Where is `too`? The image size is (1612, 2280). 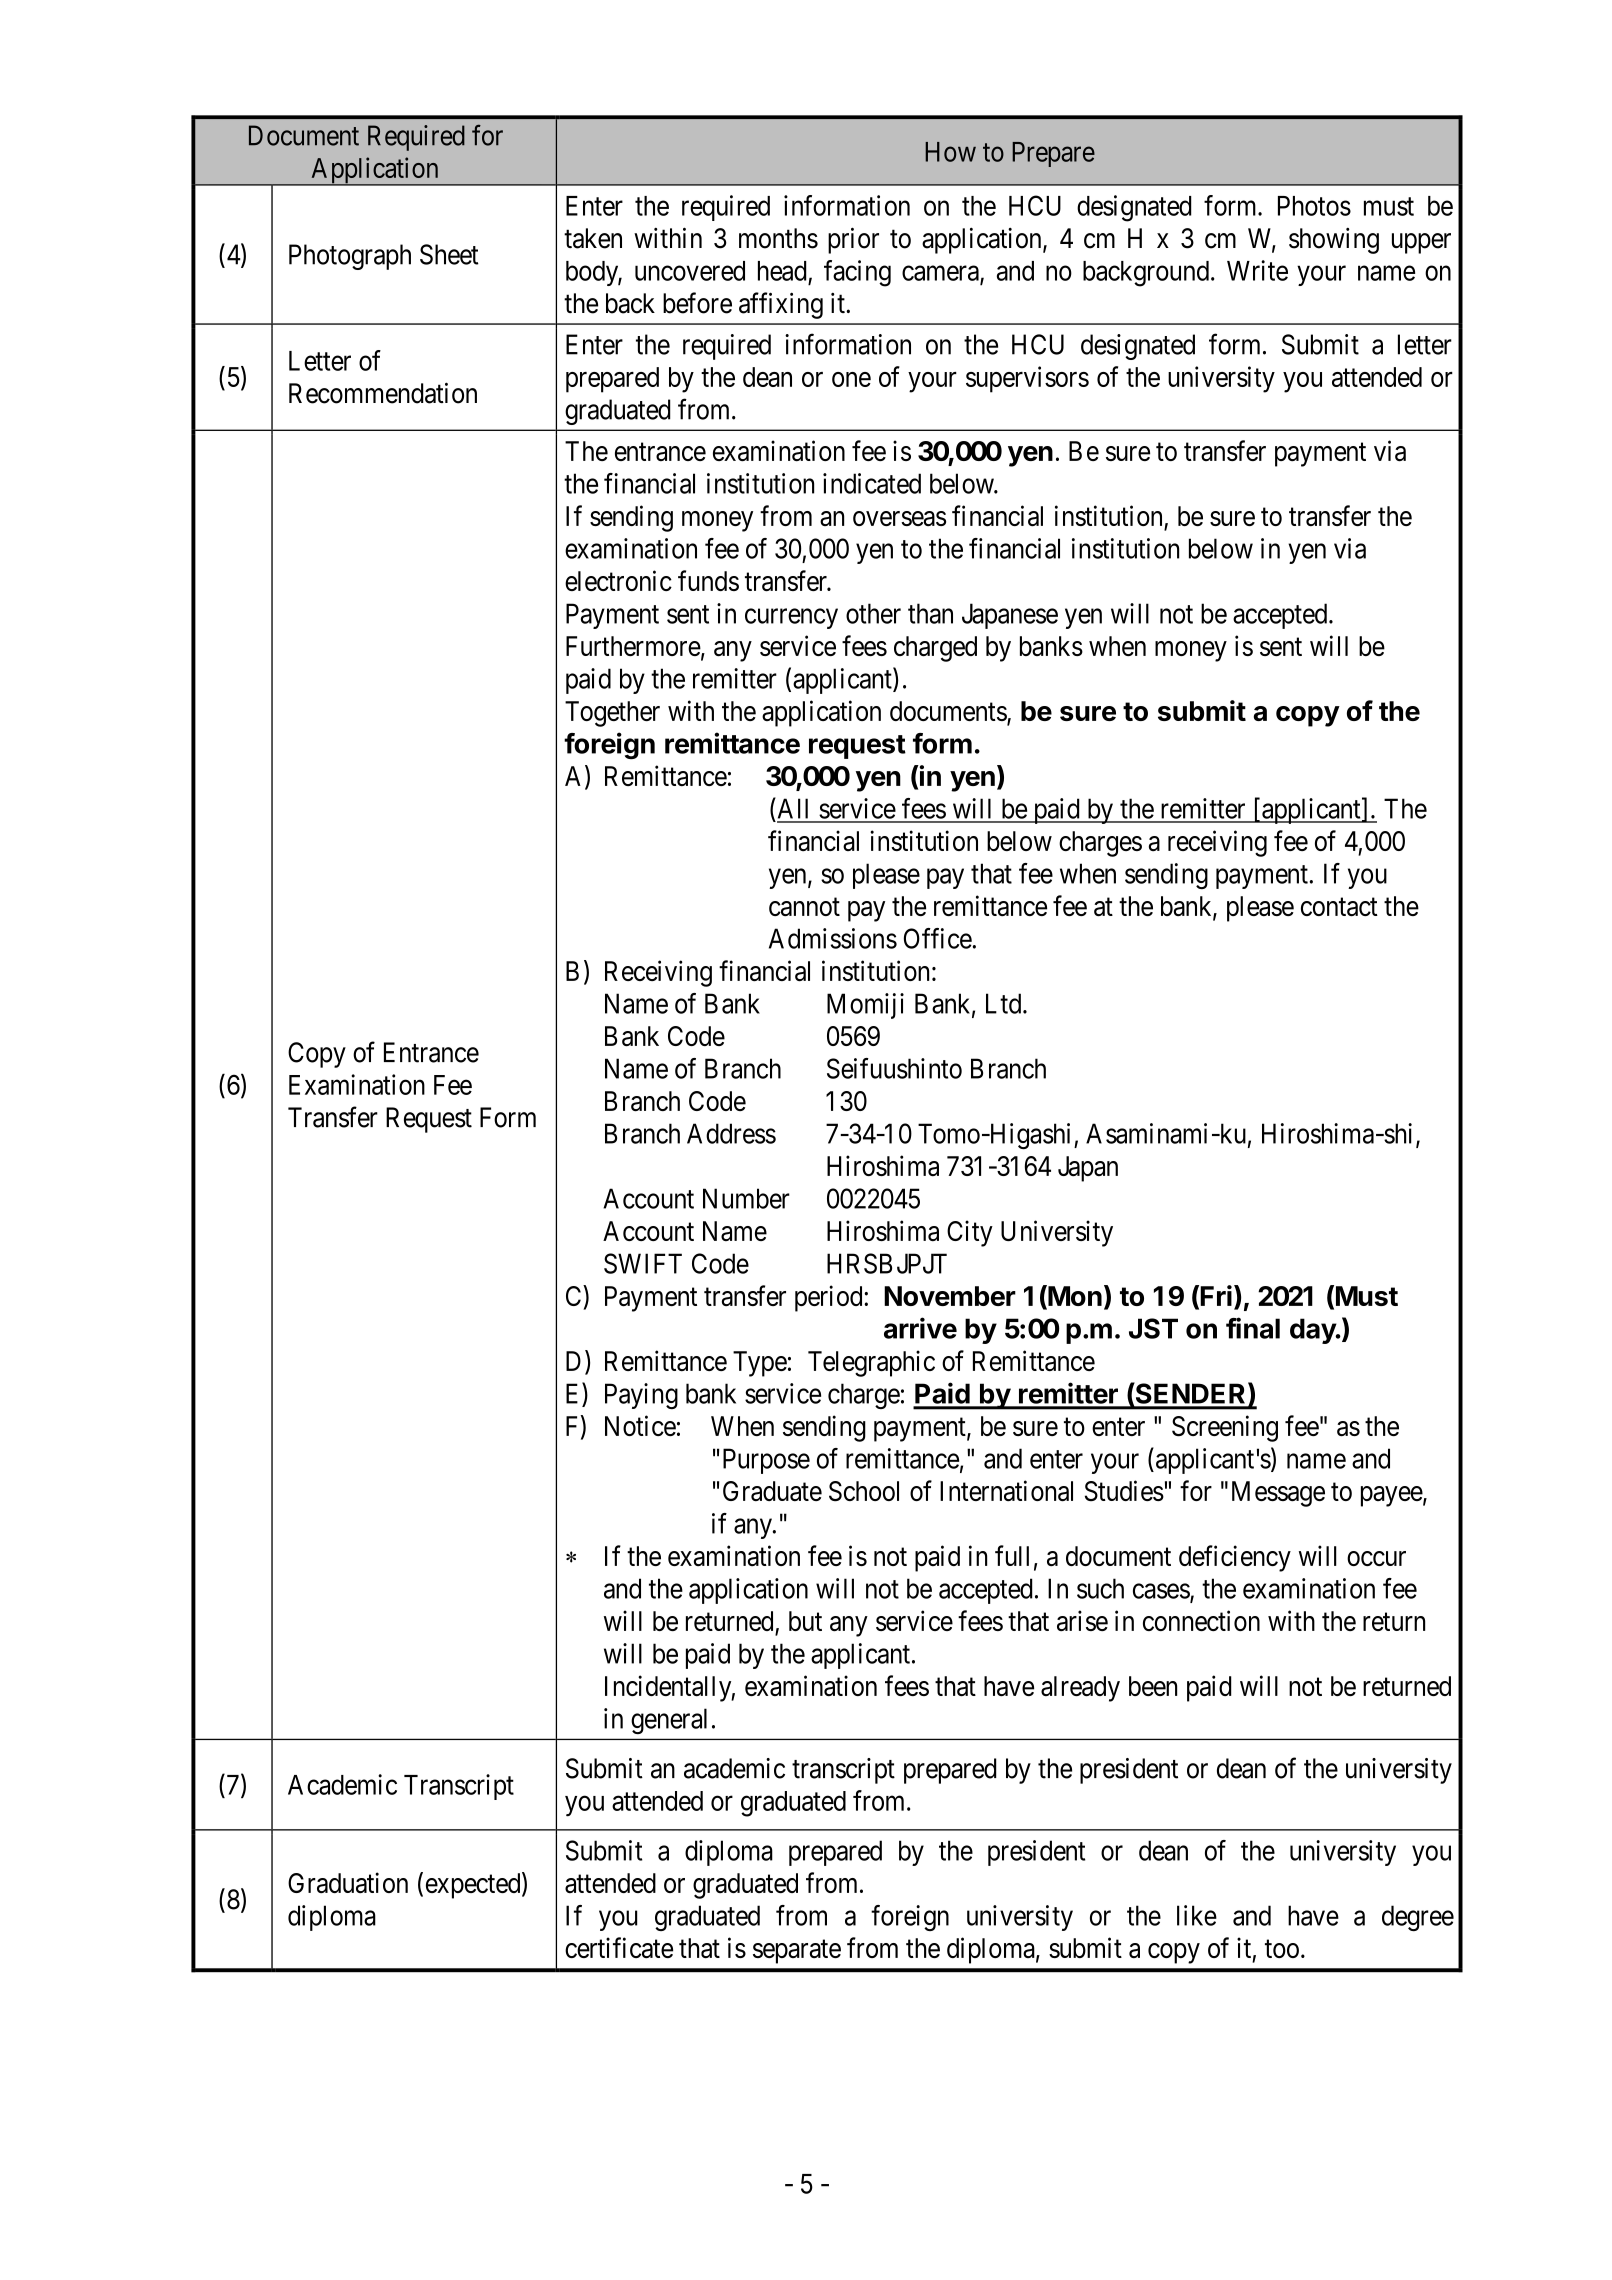 too is located at coordinates (1282, 1949).
